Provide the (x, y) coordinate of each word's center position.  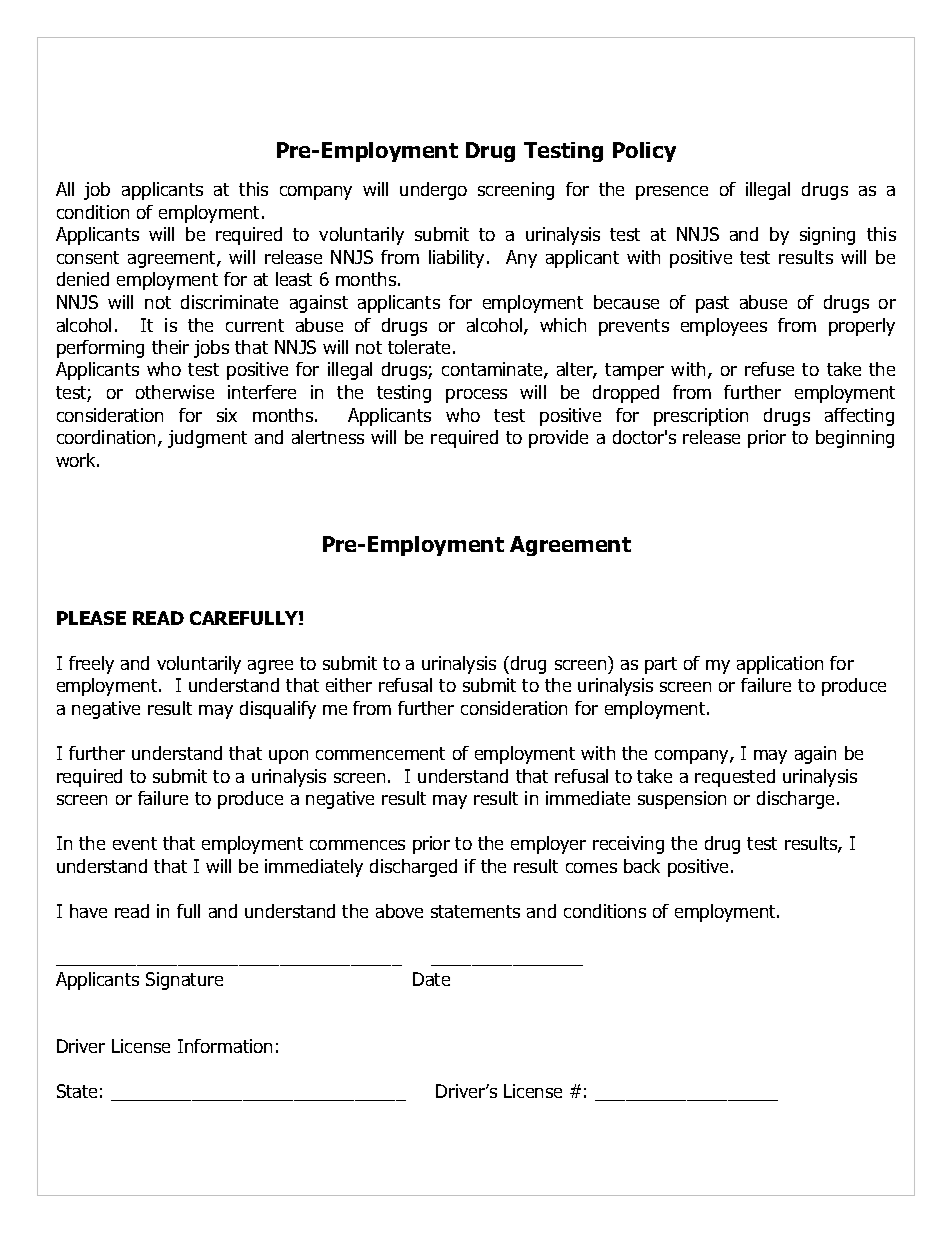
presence (672, 193)
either (349, 685)
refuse (769, 369)
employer (548, 845)
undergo (433, 191)
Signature (184, 981)
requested (735, 778)
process (476, 396)
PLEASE (91, 618)
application (780, 665)
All (65, 189)
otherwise (175, 392)
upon (288, 757)
